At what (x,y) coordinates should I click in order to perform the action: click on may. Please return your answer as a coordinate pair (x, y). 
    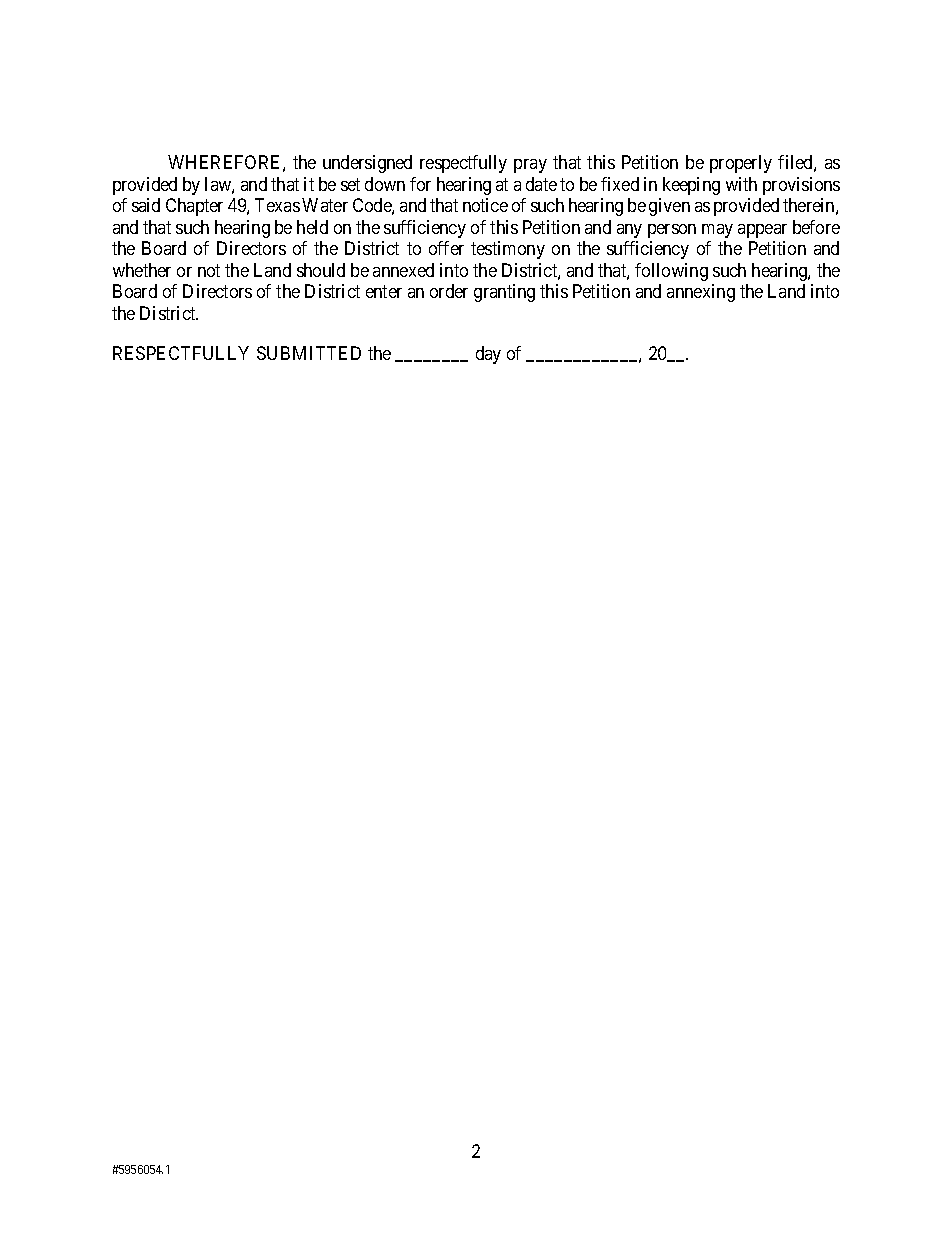
    Looking at the image, I should click on (717, 231).
